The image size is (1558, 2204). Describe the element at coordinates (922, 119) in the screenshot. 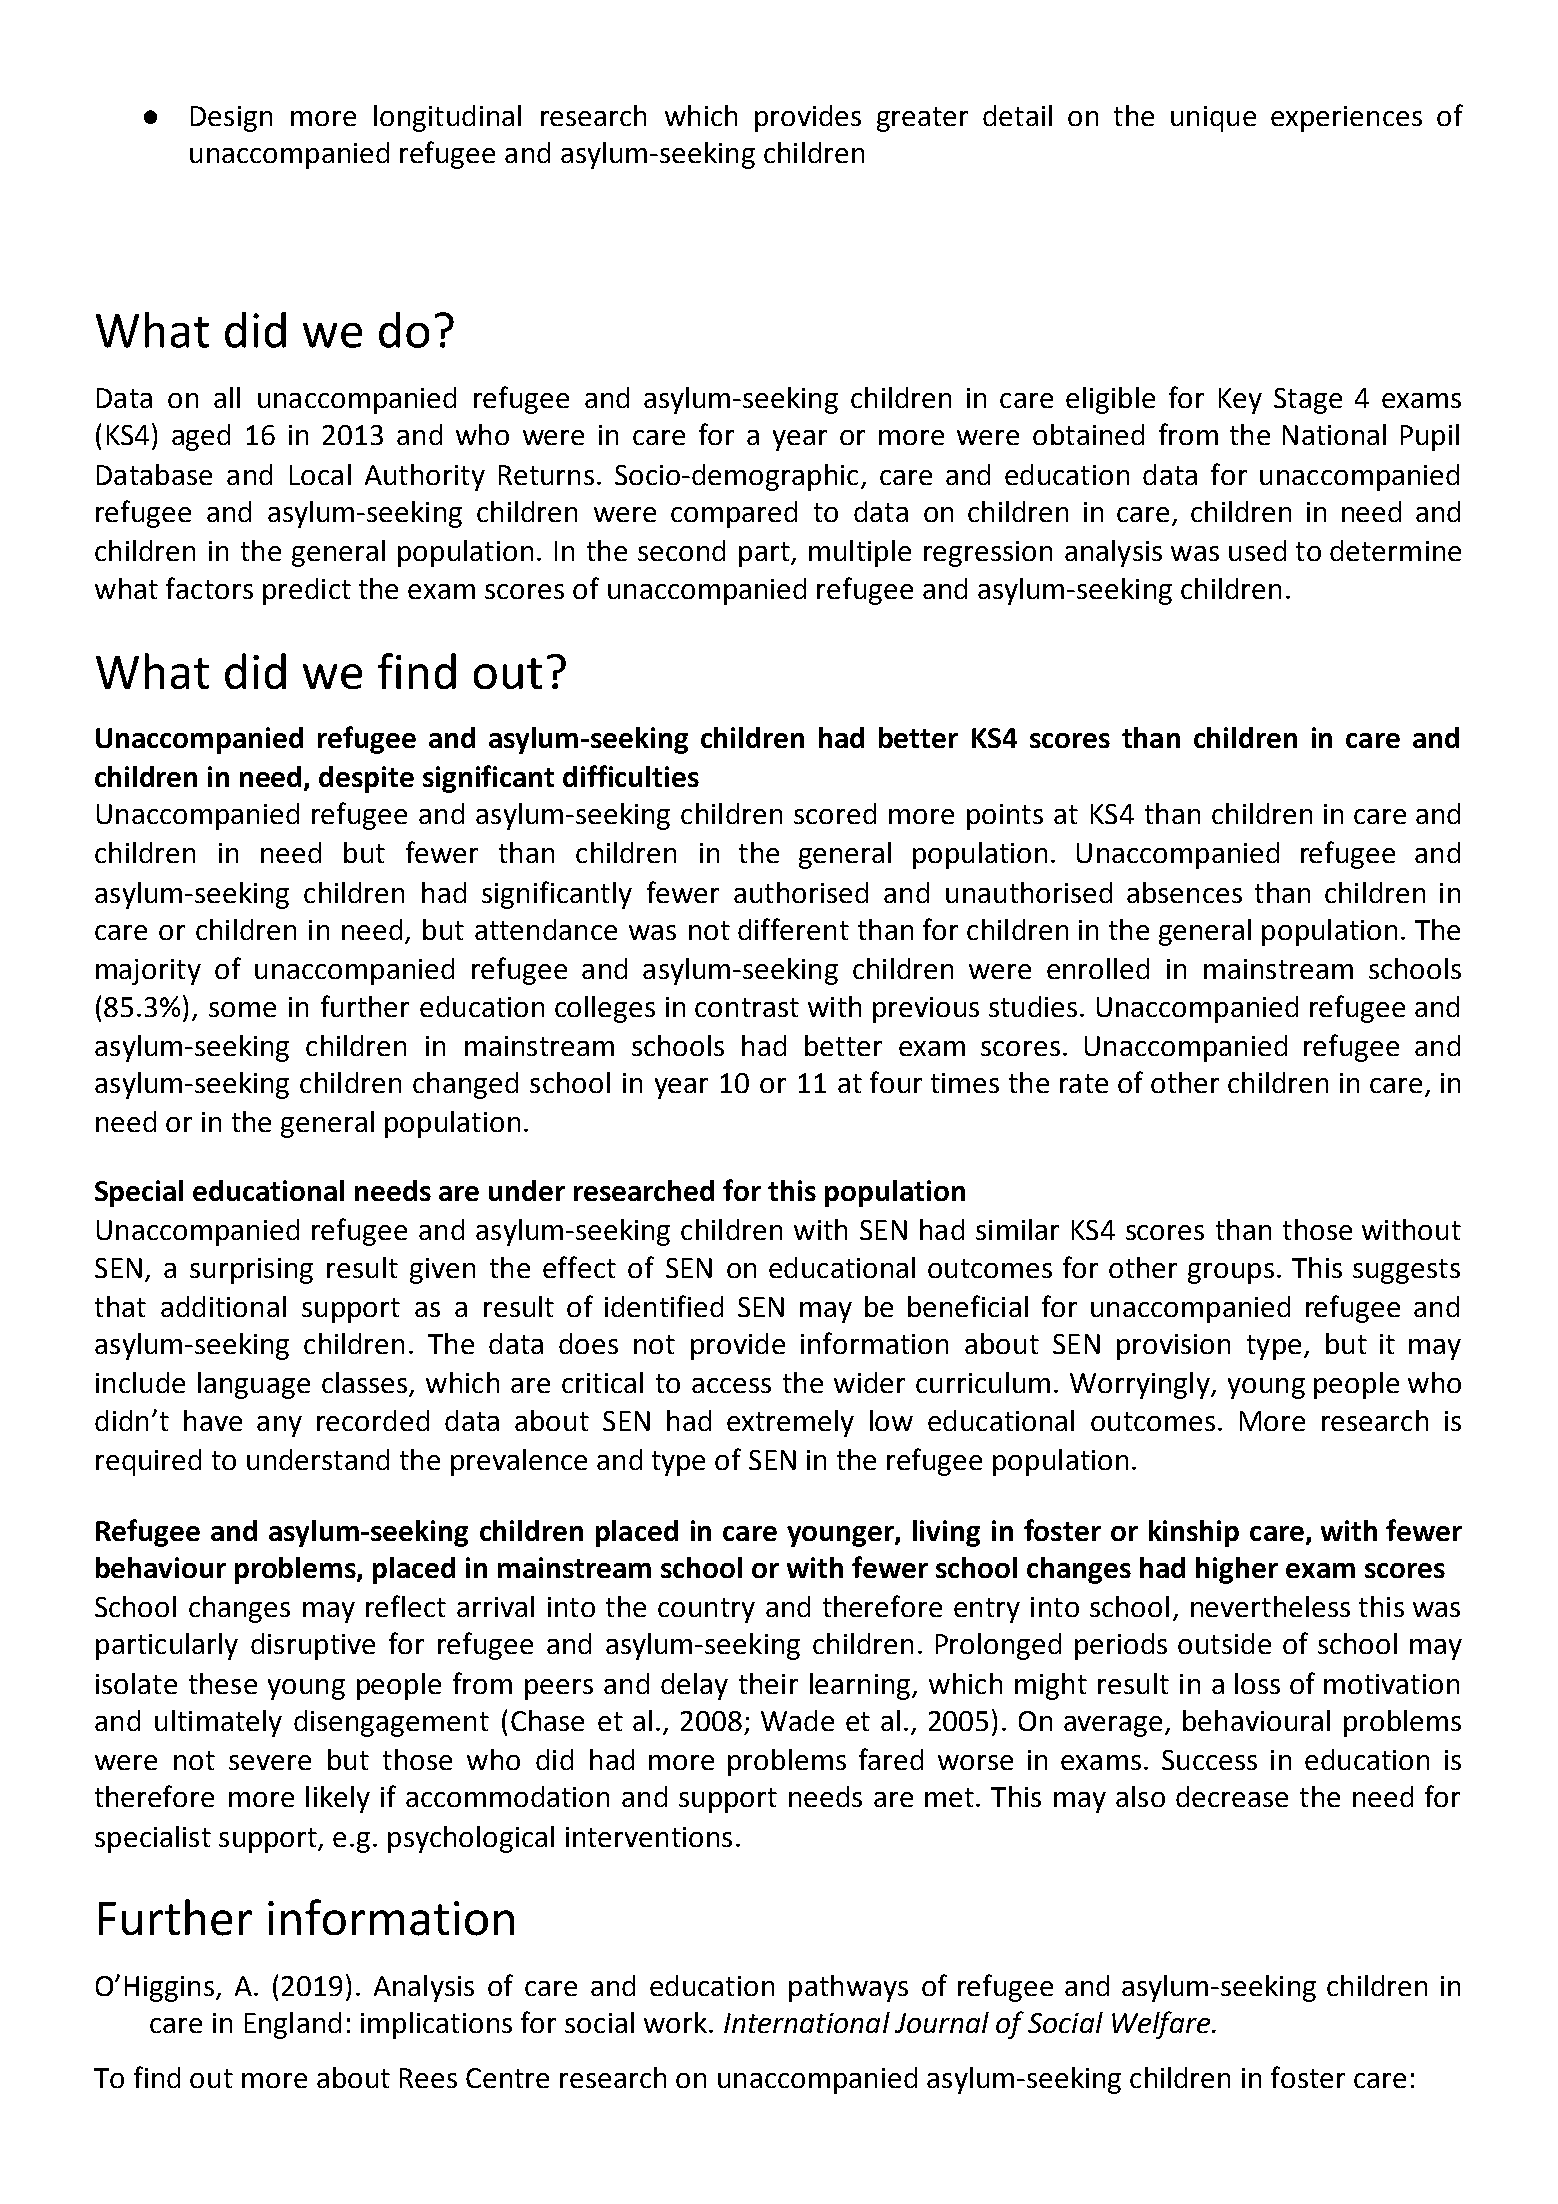

I see `greater` at that location.
